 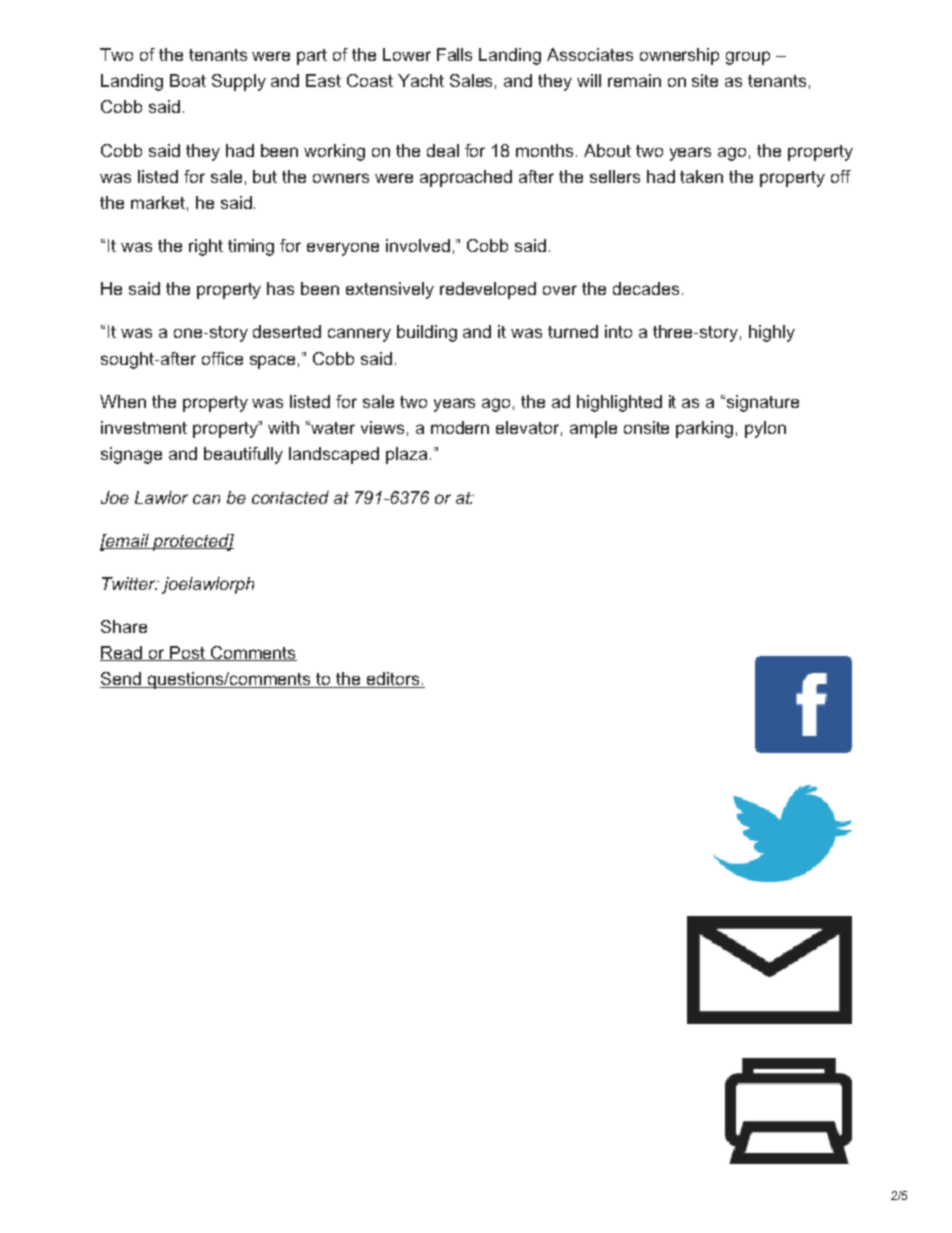 I want to click on remain, so click(x=634, y=80).
